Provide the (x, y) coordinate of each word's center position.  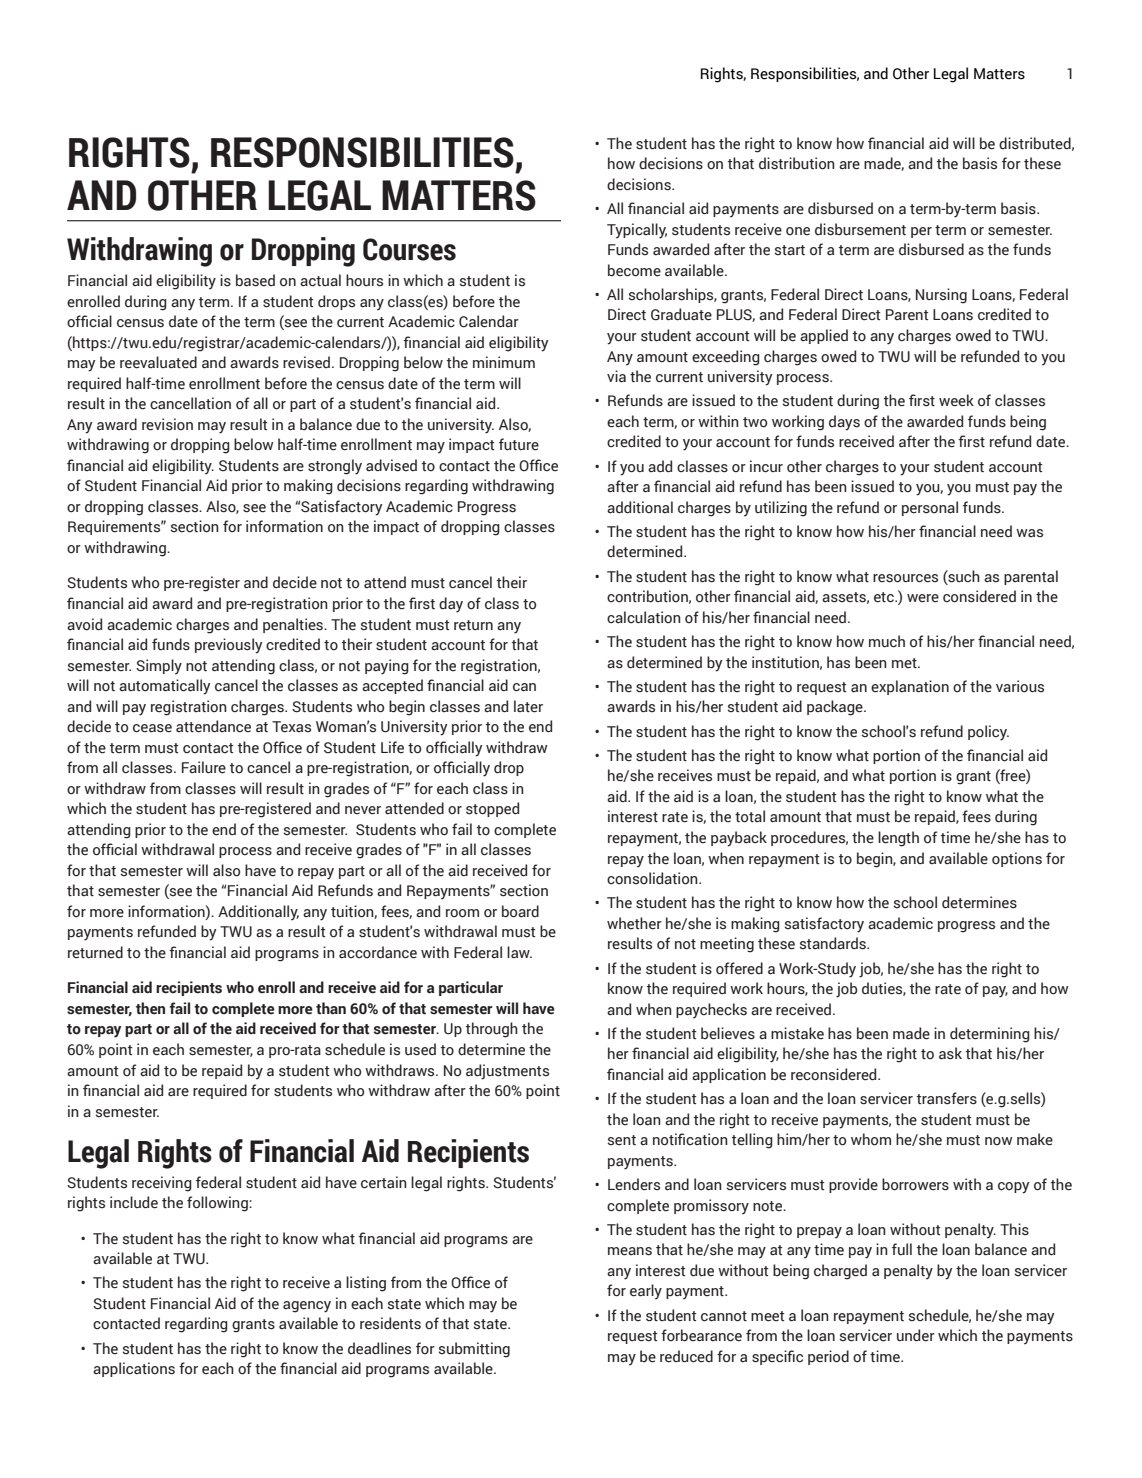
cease (152, 728)
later (528, 706)
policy (988, 733)
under (916, 1335)
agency (307, 1307)
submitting (474, 1350)
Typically (637, 231)
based (255, 280)
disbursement (860, 229)
